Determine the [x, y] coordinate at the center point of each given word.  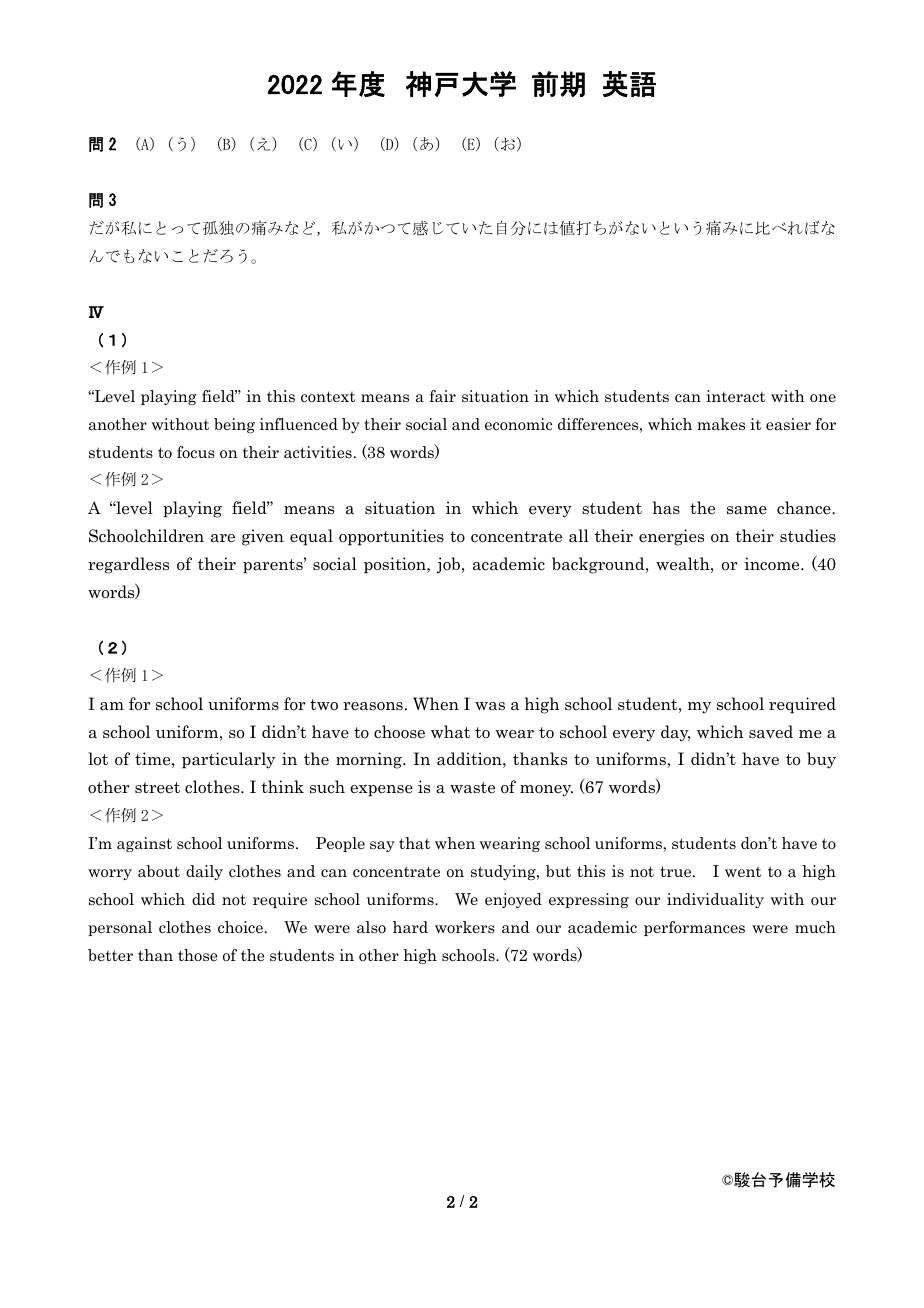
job [448, 565]
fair [442, 396]
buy [821, 760]
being [234, 425]
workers [465, 927]
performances [694, 928]
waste [472, 788]
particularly [228, 760]
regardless [128, 565]
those [198, 955]
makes [721, 424]
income [773, 564]
